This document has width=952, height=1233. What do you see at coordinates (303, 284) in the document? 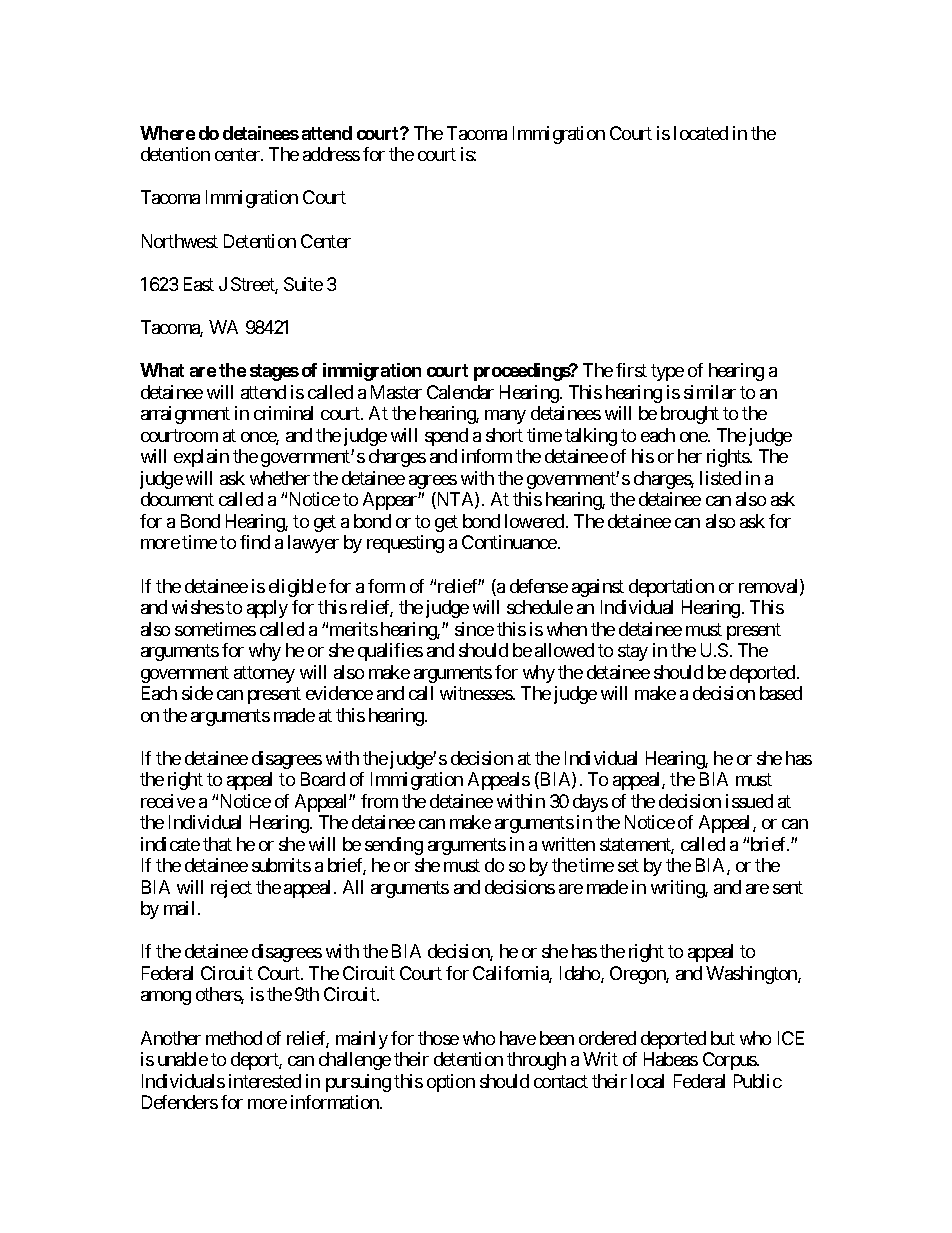
I see `Suite` at bounding box center [303, 284].
